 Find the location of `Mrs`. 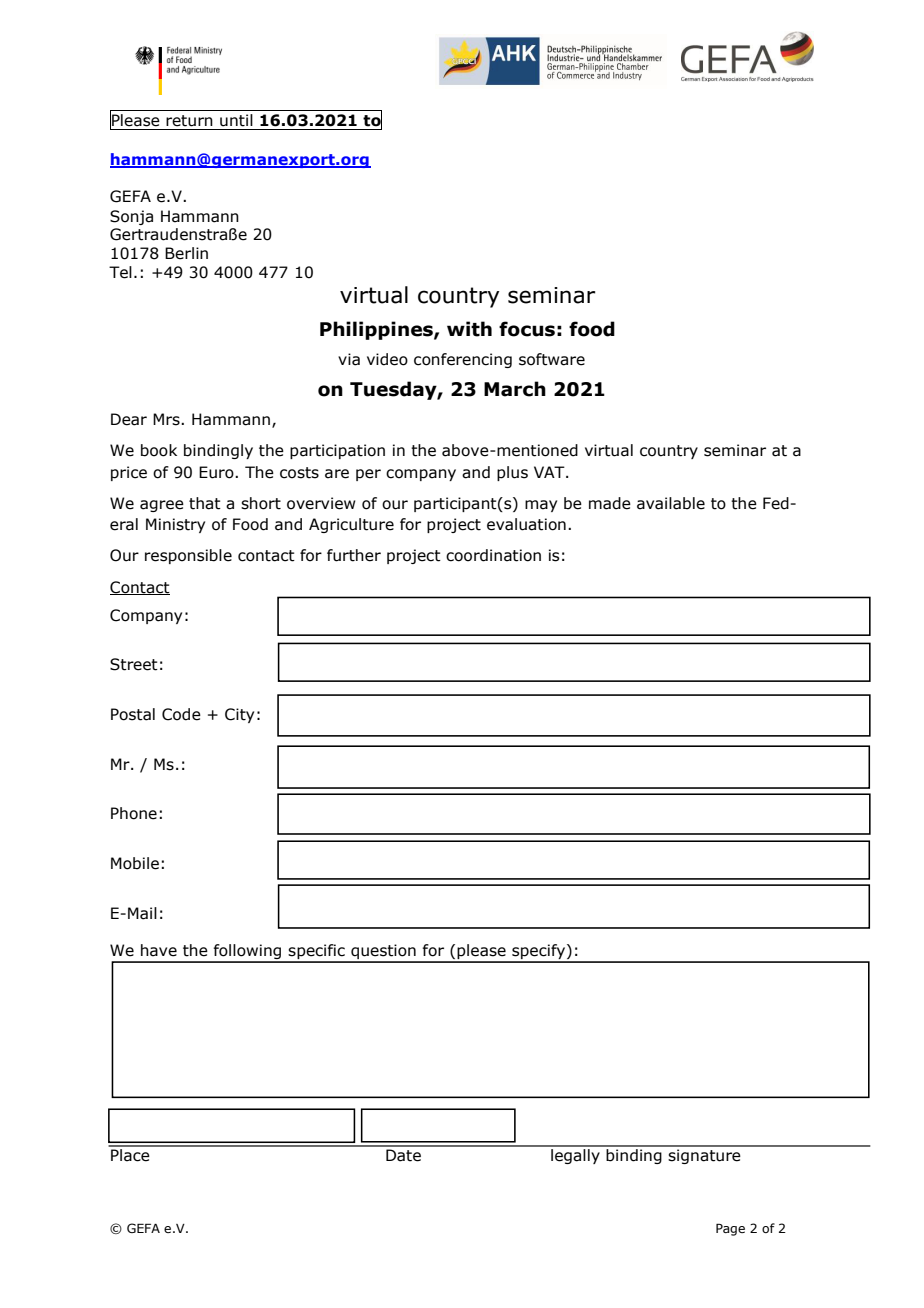

Mrs is located at coordinates (167, 419).
